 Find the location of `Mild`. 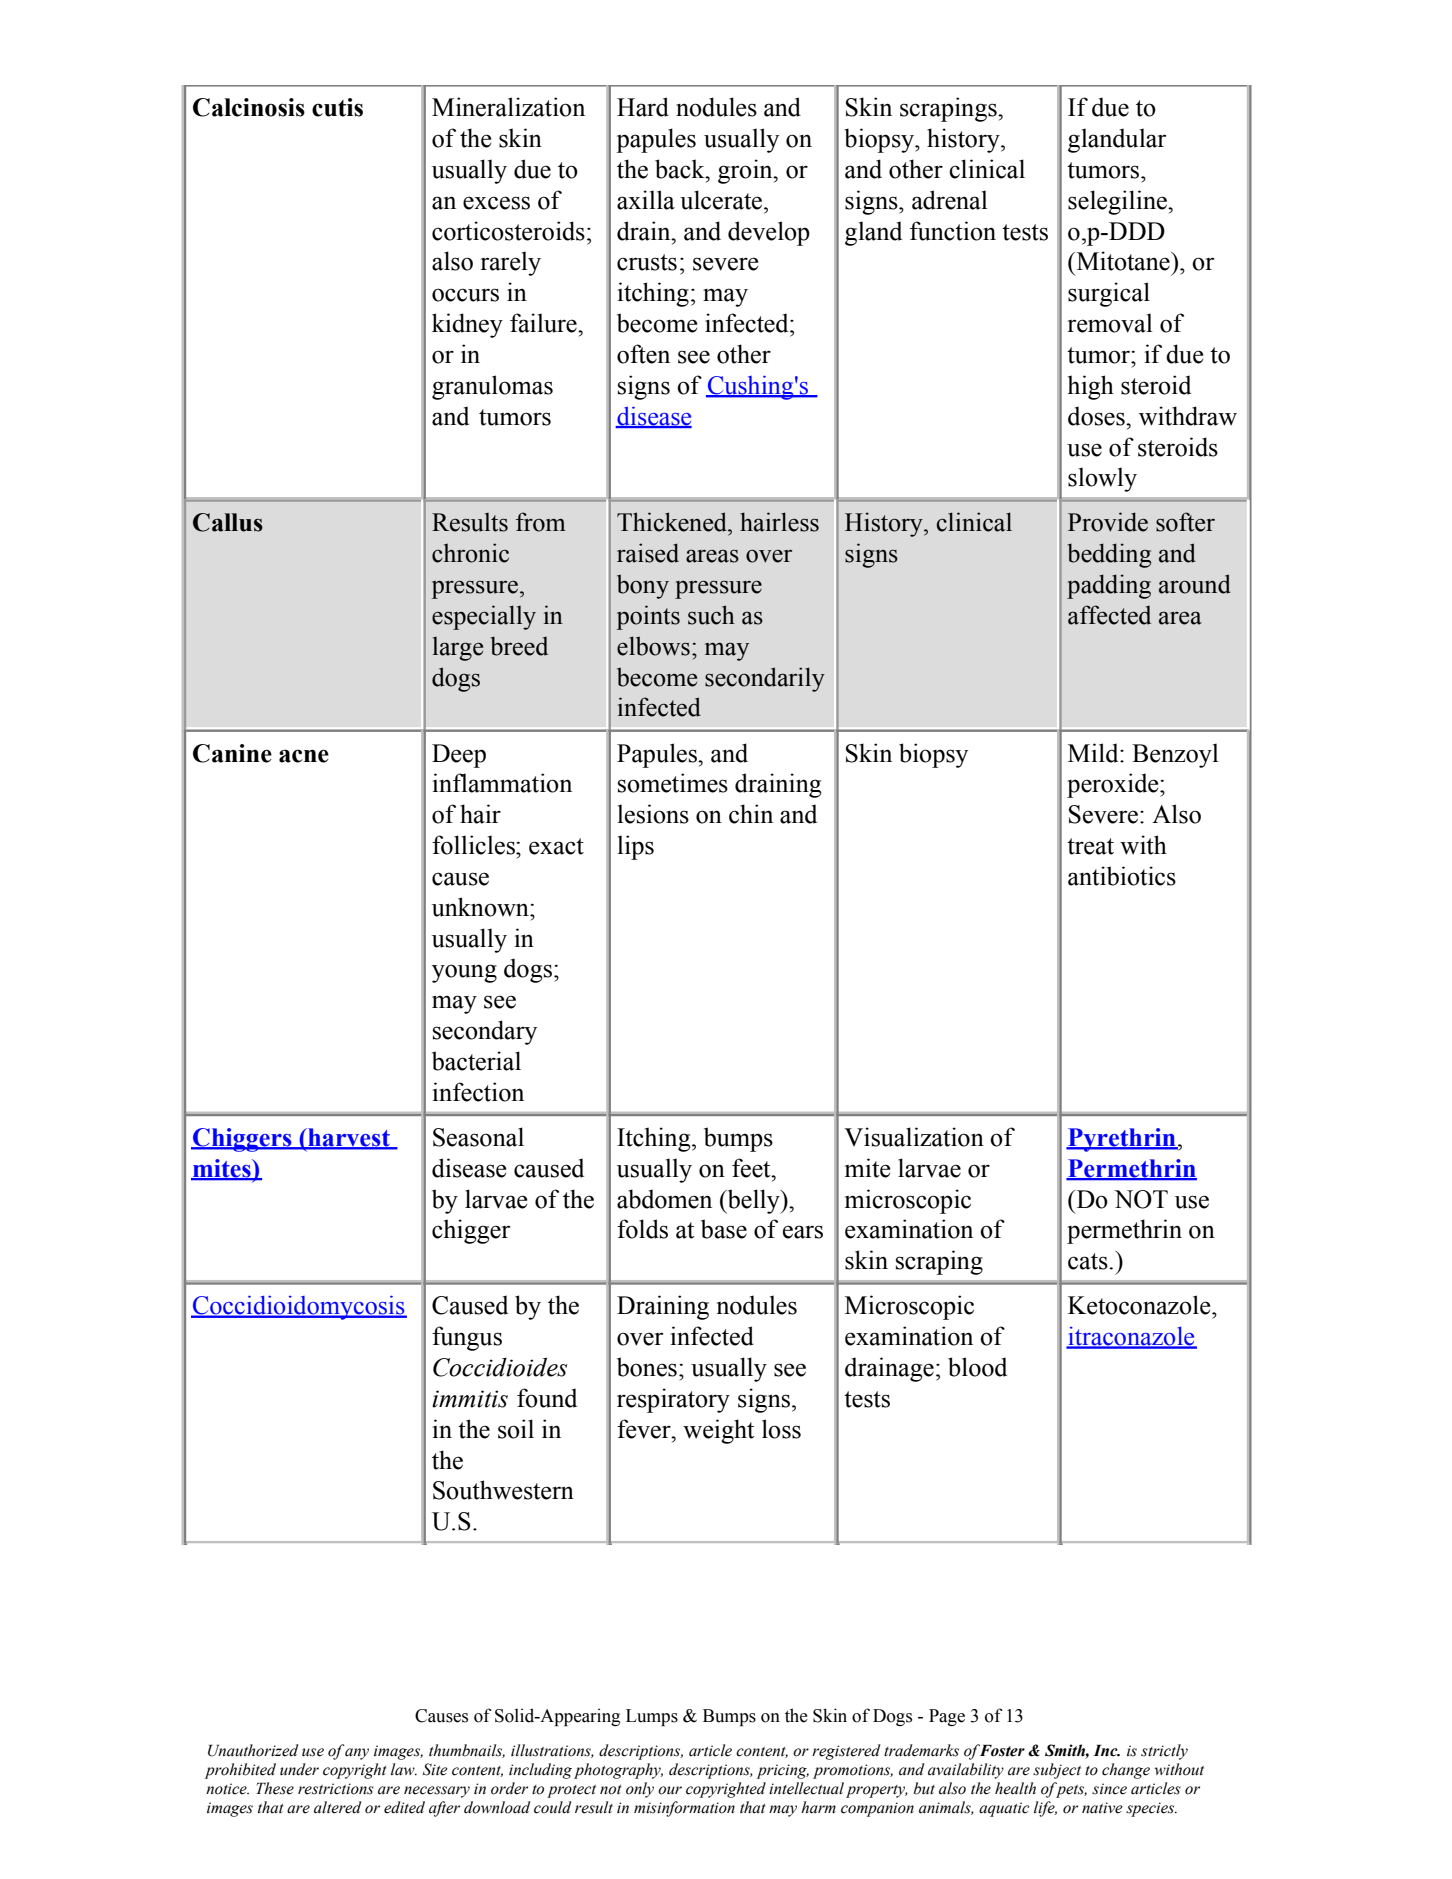

Mild is located at coordinates (1094, 753).
